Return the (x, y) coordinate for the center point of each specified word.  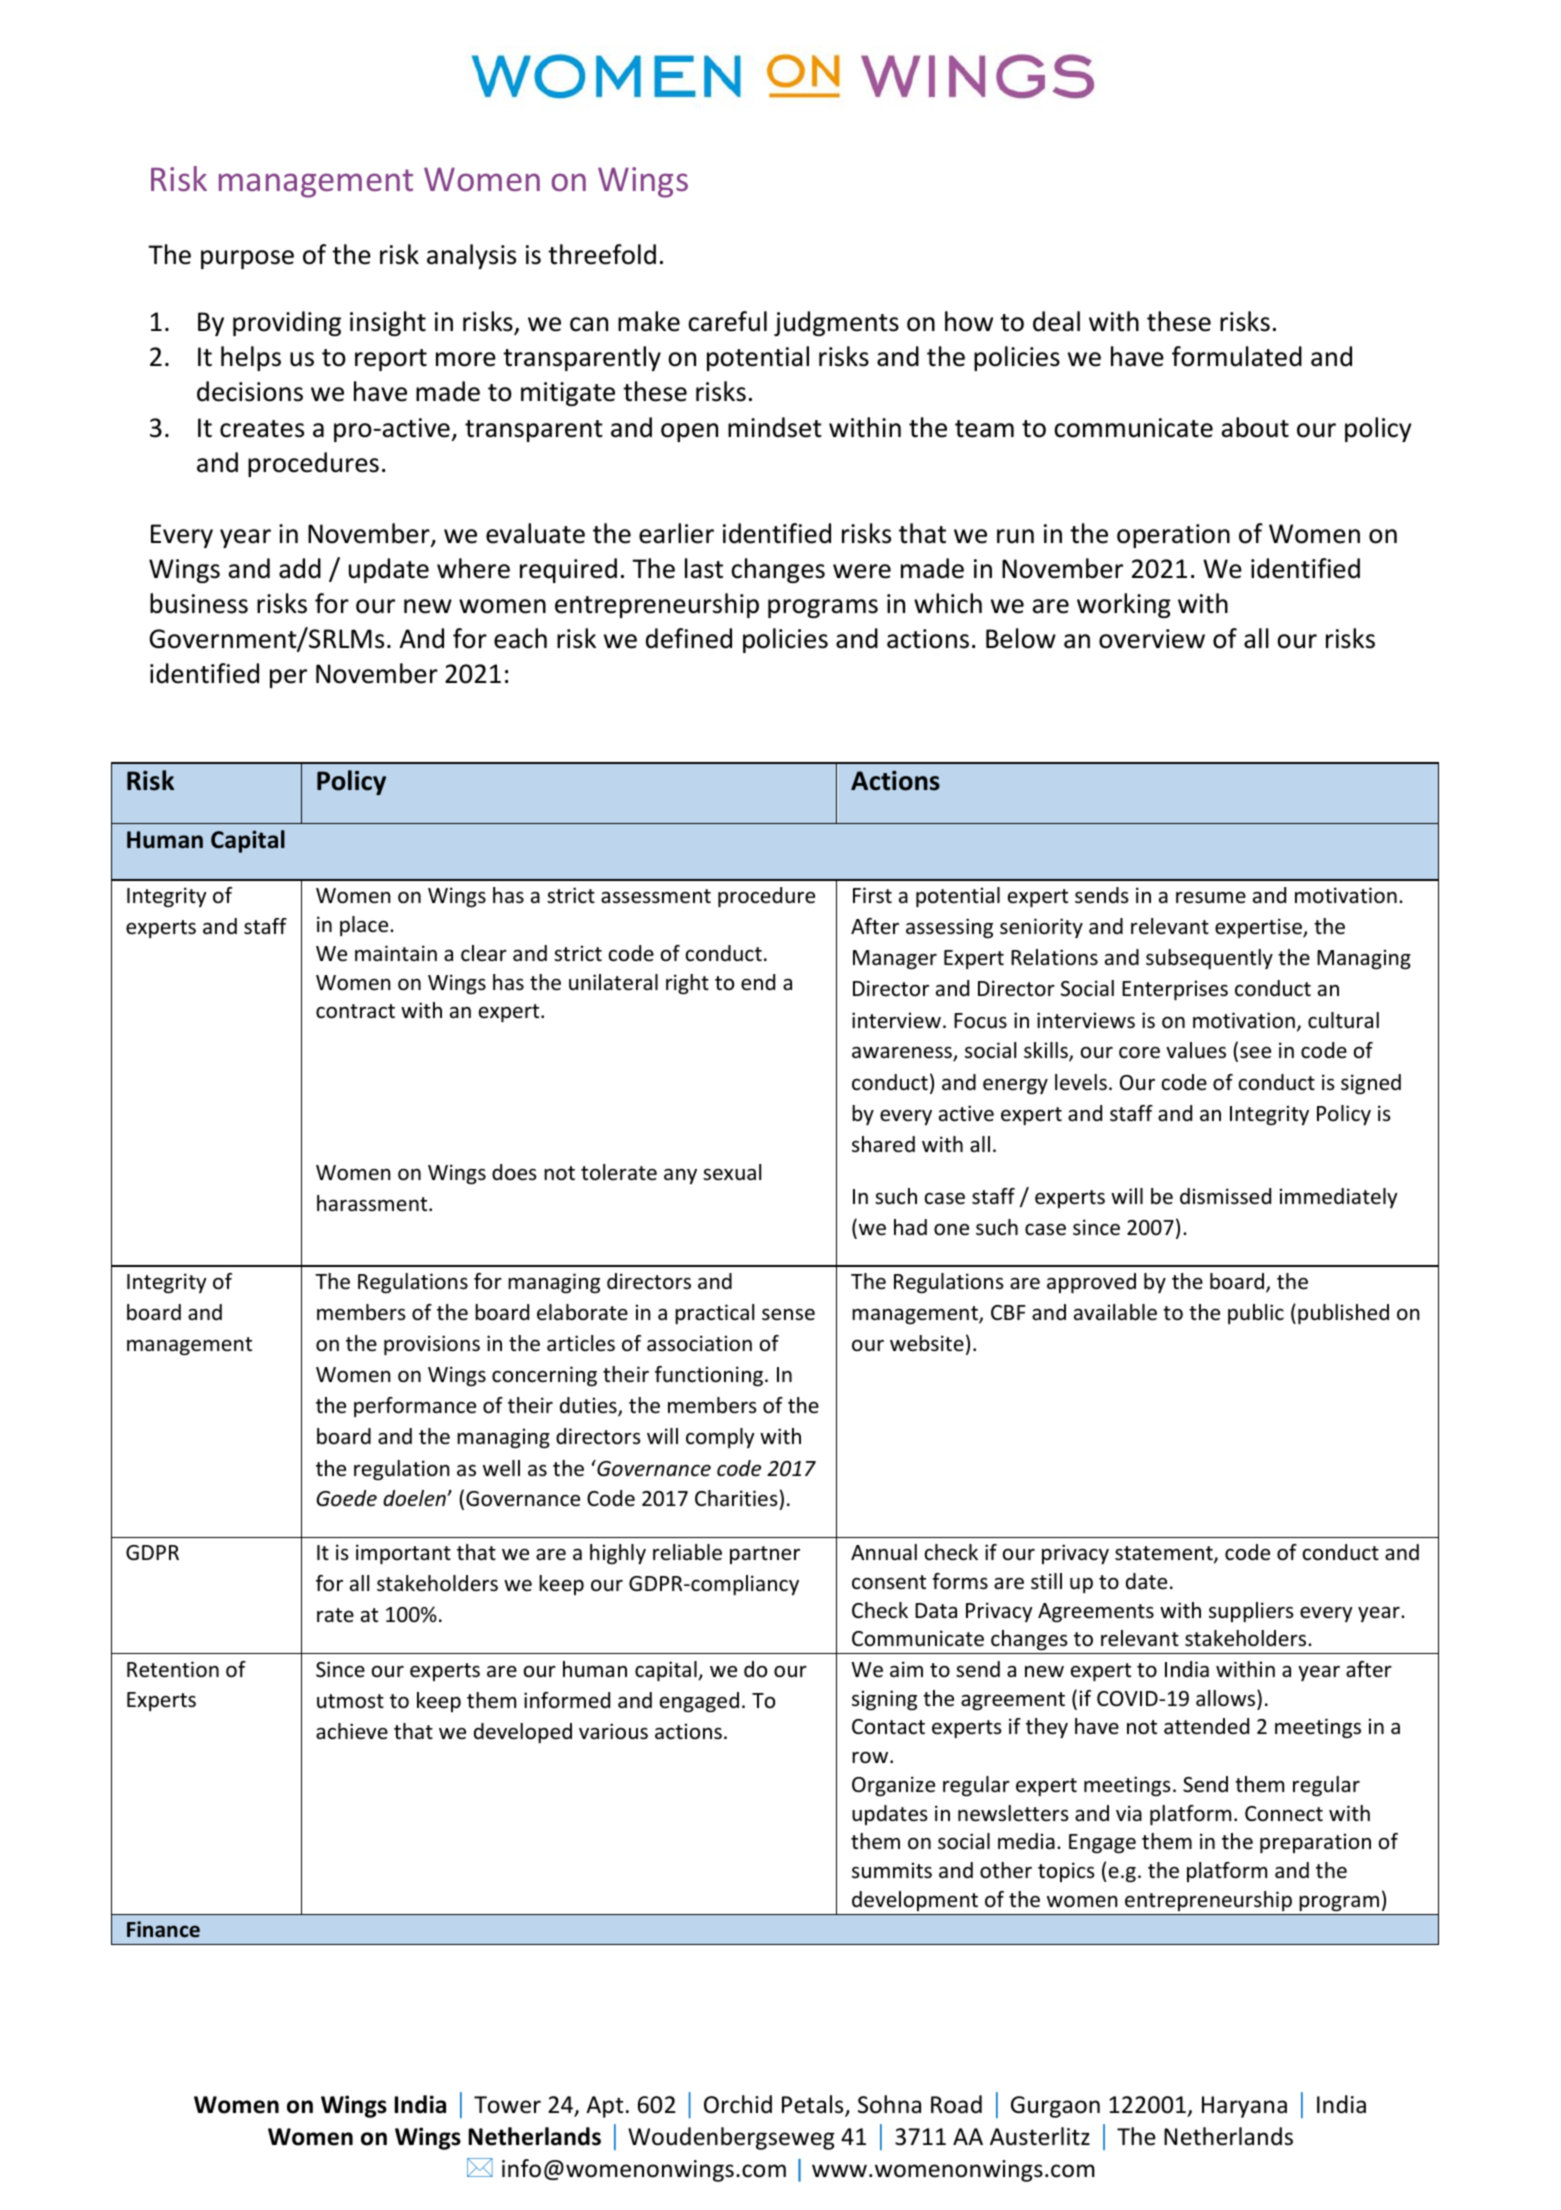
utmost (350, 1701)
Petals (814, 2105)
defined (689, 638)
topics (1066, 1872)
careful (727, 321)
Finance (163, 1929)
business (199, 603)
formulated (1237, 356)
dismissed (1225, 1196)
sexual (732, 1172)
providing (287, 323)
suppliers (1251, 1612)
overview (1152, 639)
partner (765, 1555)
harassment (373, 1203)
